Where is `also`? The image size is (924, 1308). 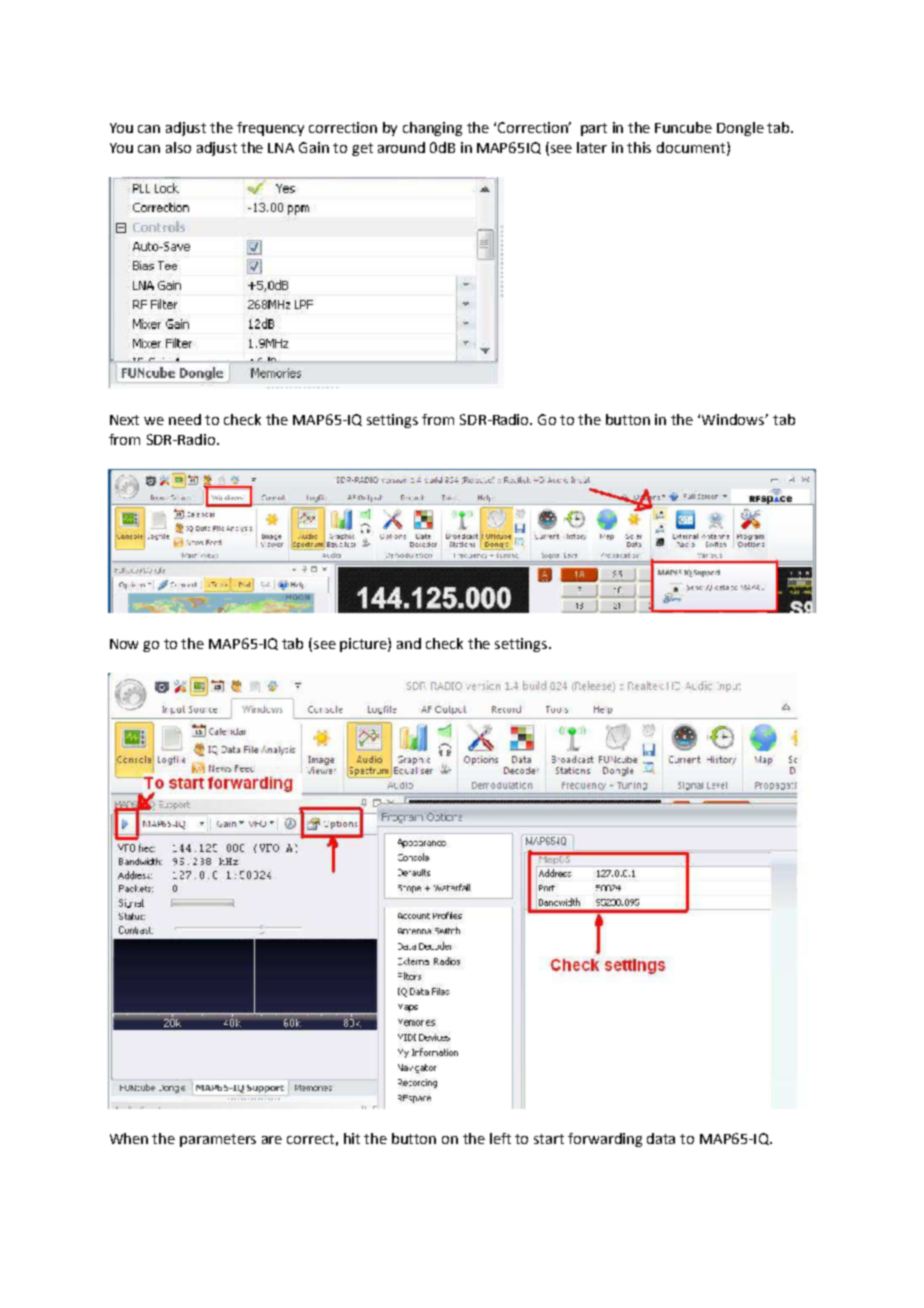
also is located at coordinates (178, 147).
